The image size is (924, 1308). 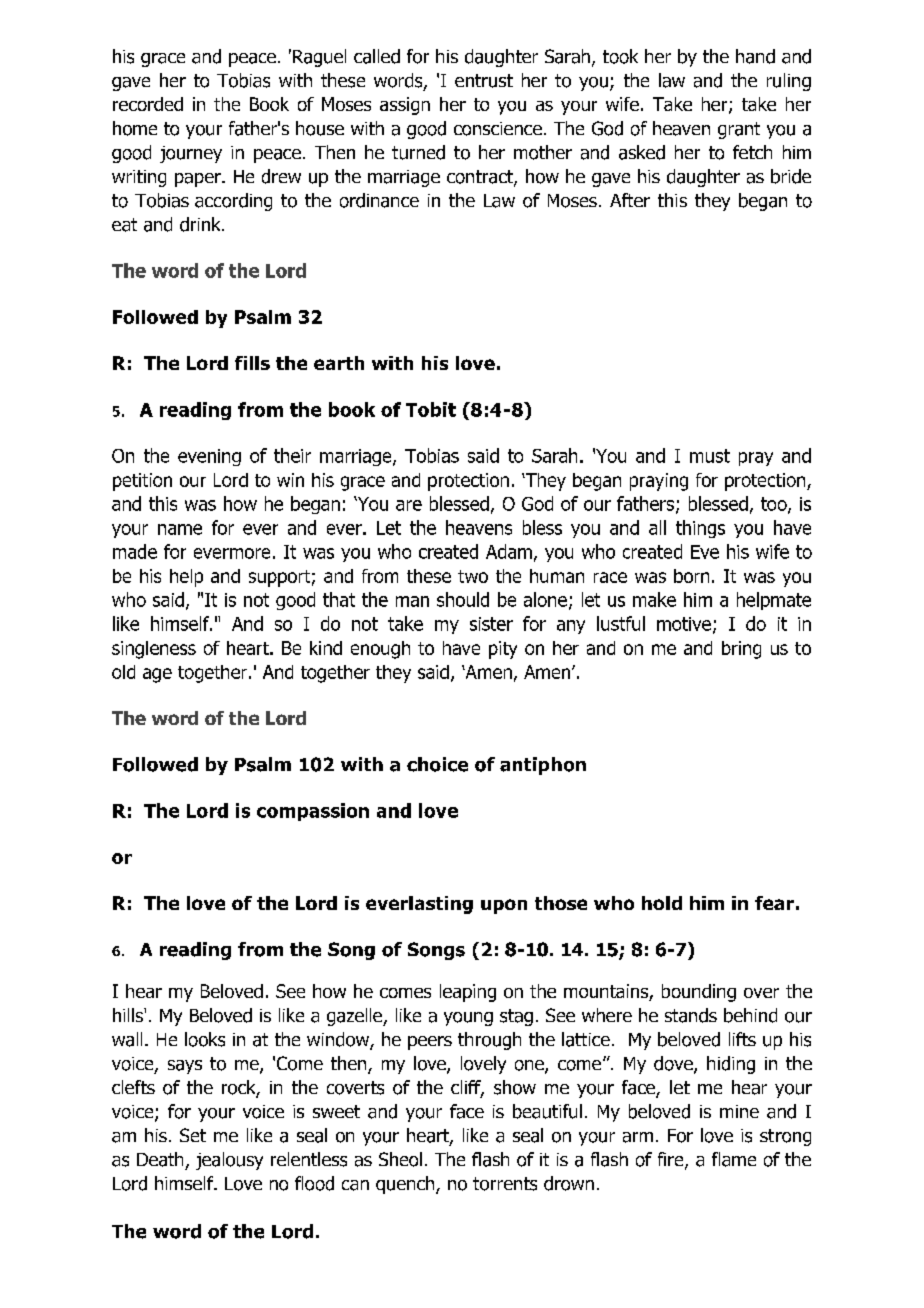 I want to click on Set, so click(x=193, y=1135).
